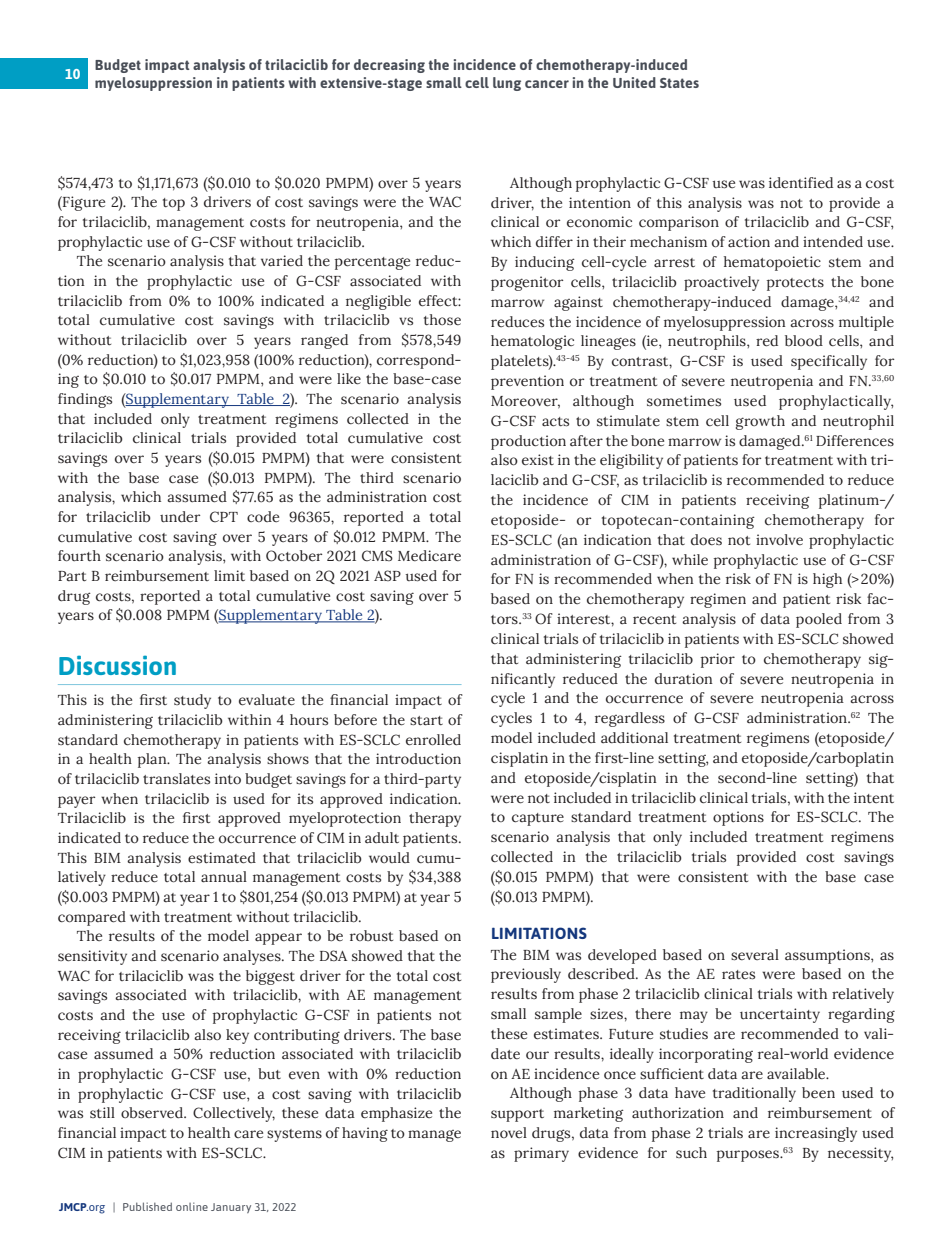  I want to click on lung, so click(507, 84).
